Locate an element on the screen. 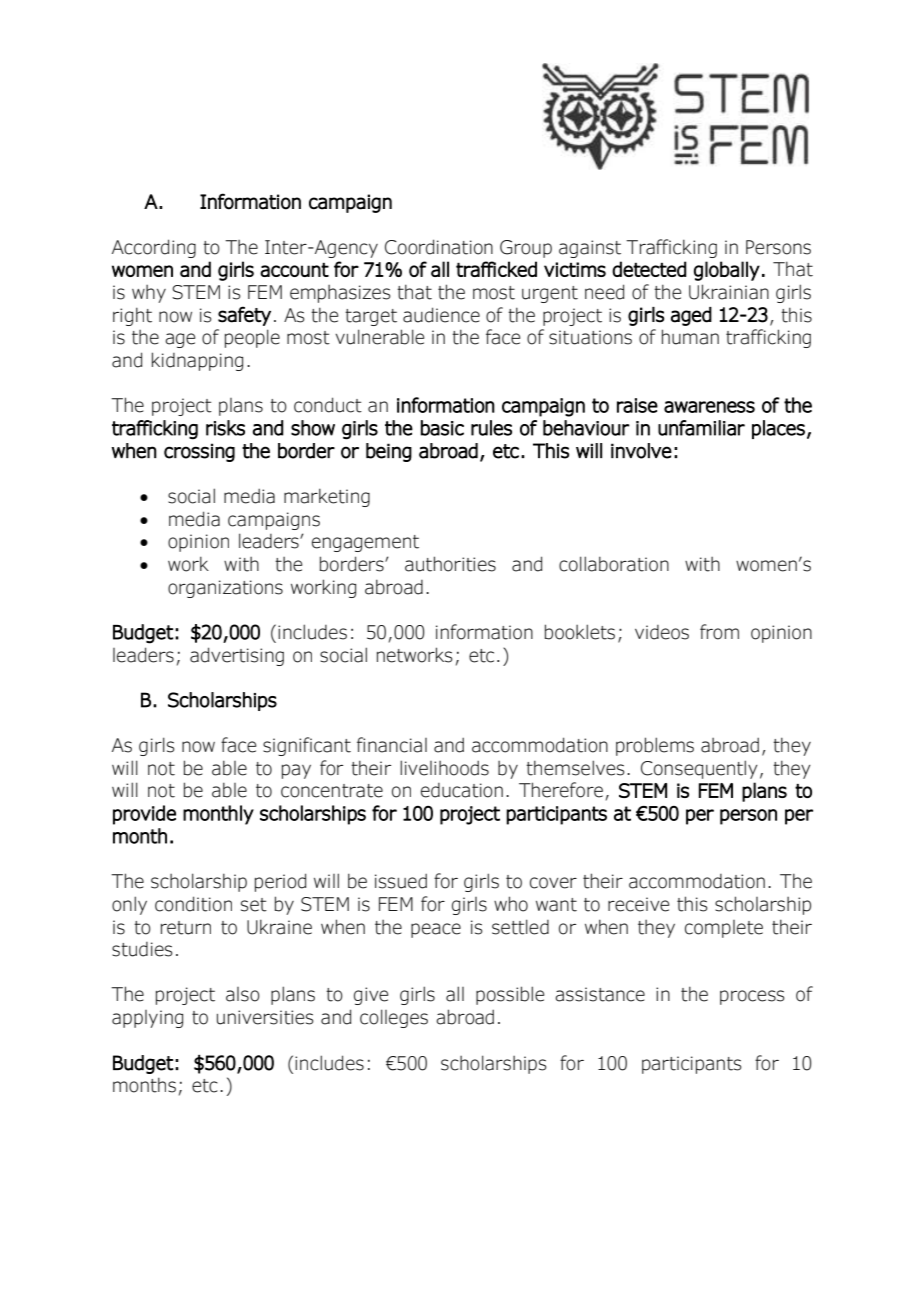  advertising is located at coordinates (237, 656).
